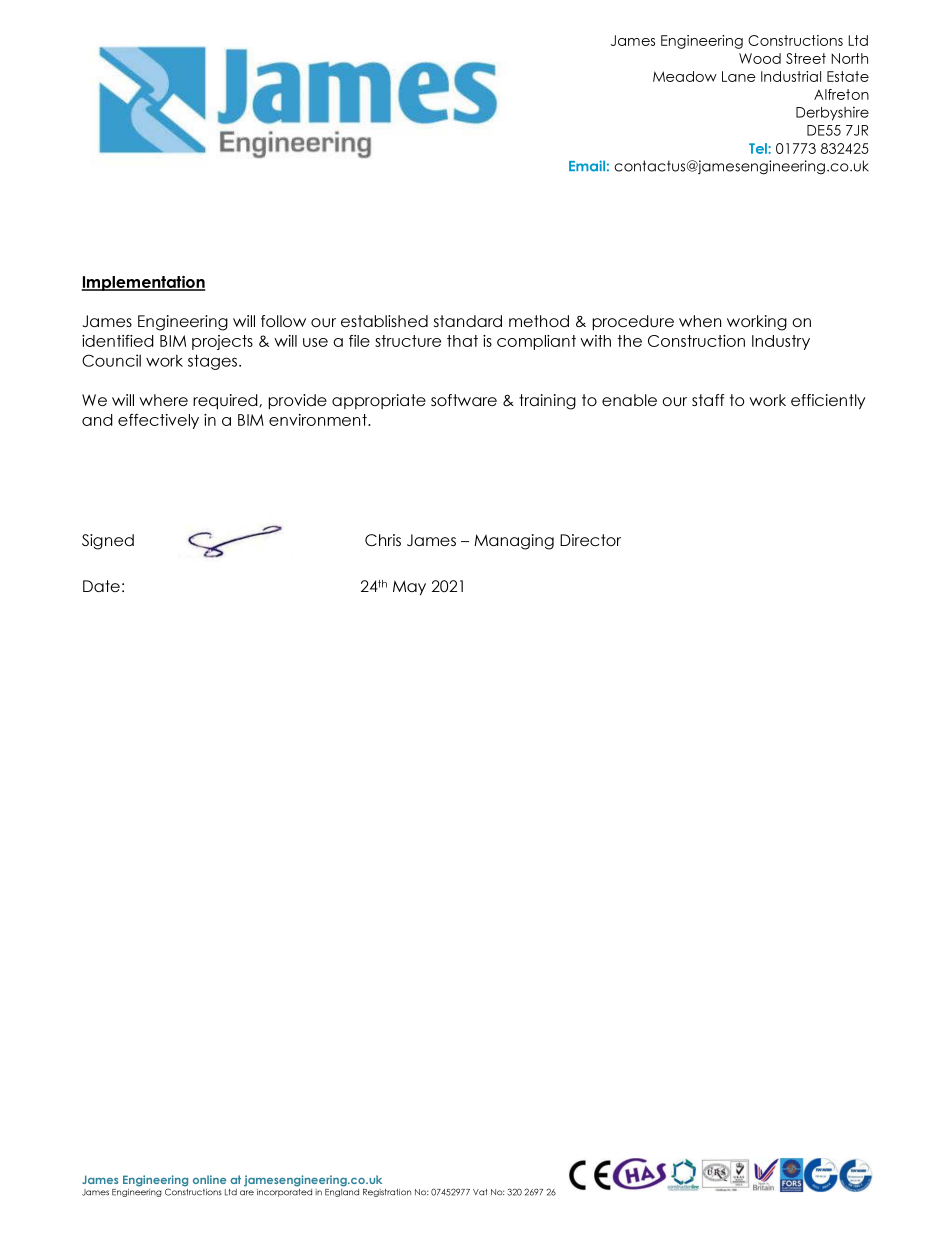  Describe the element at coordinates (739, 76) in the screenshot. I see `Lane` at that location.
